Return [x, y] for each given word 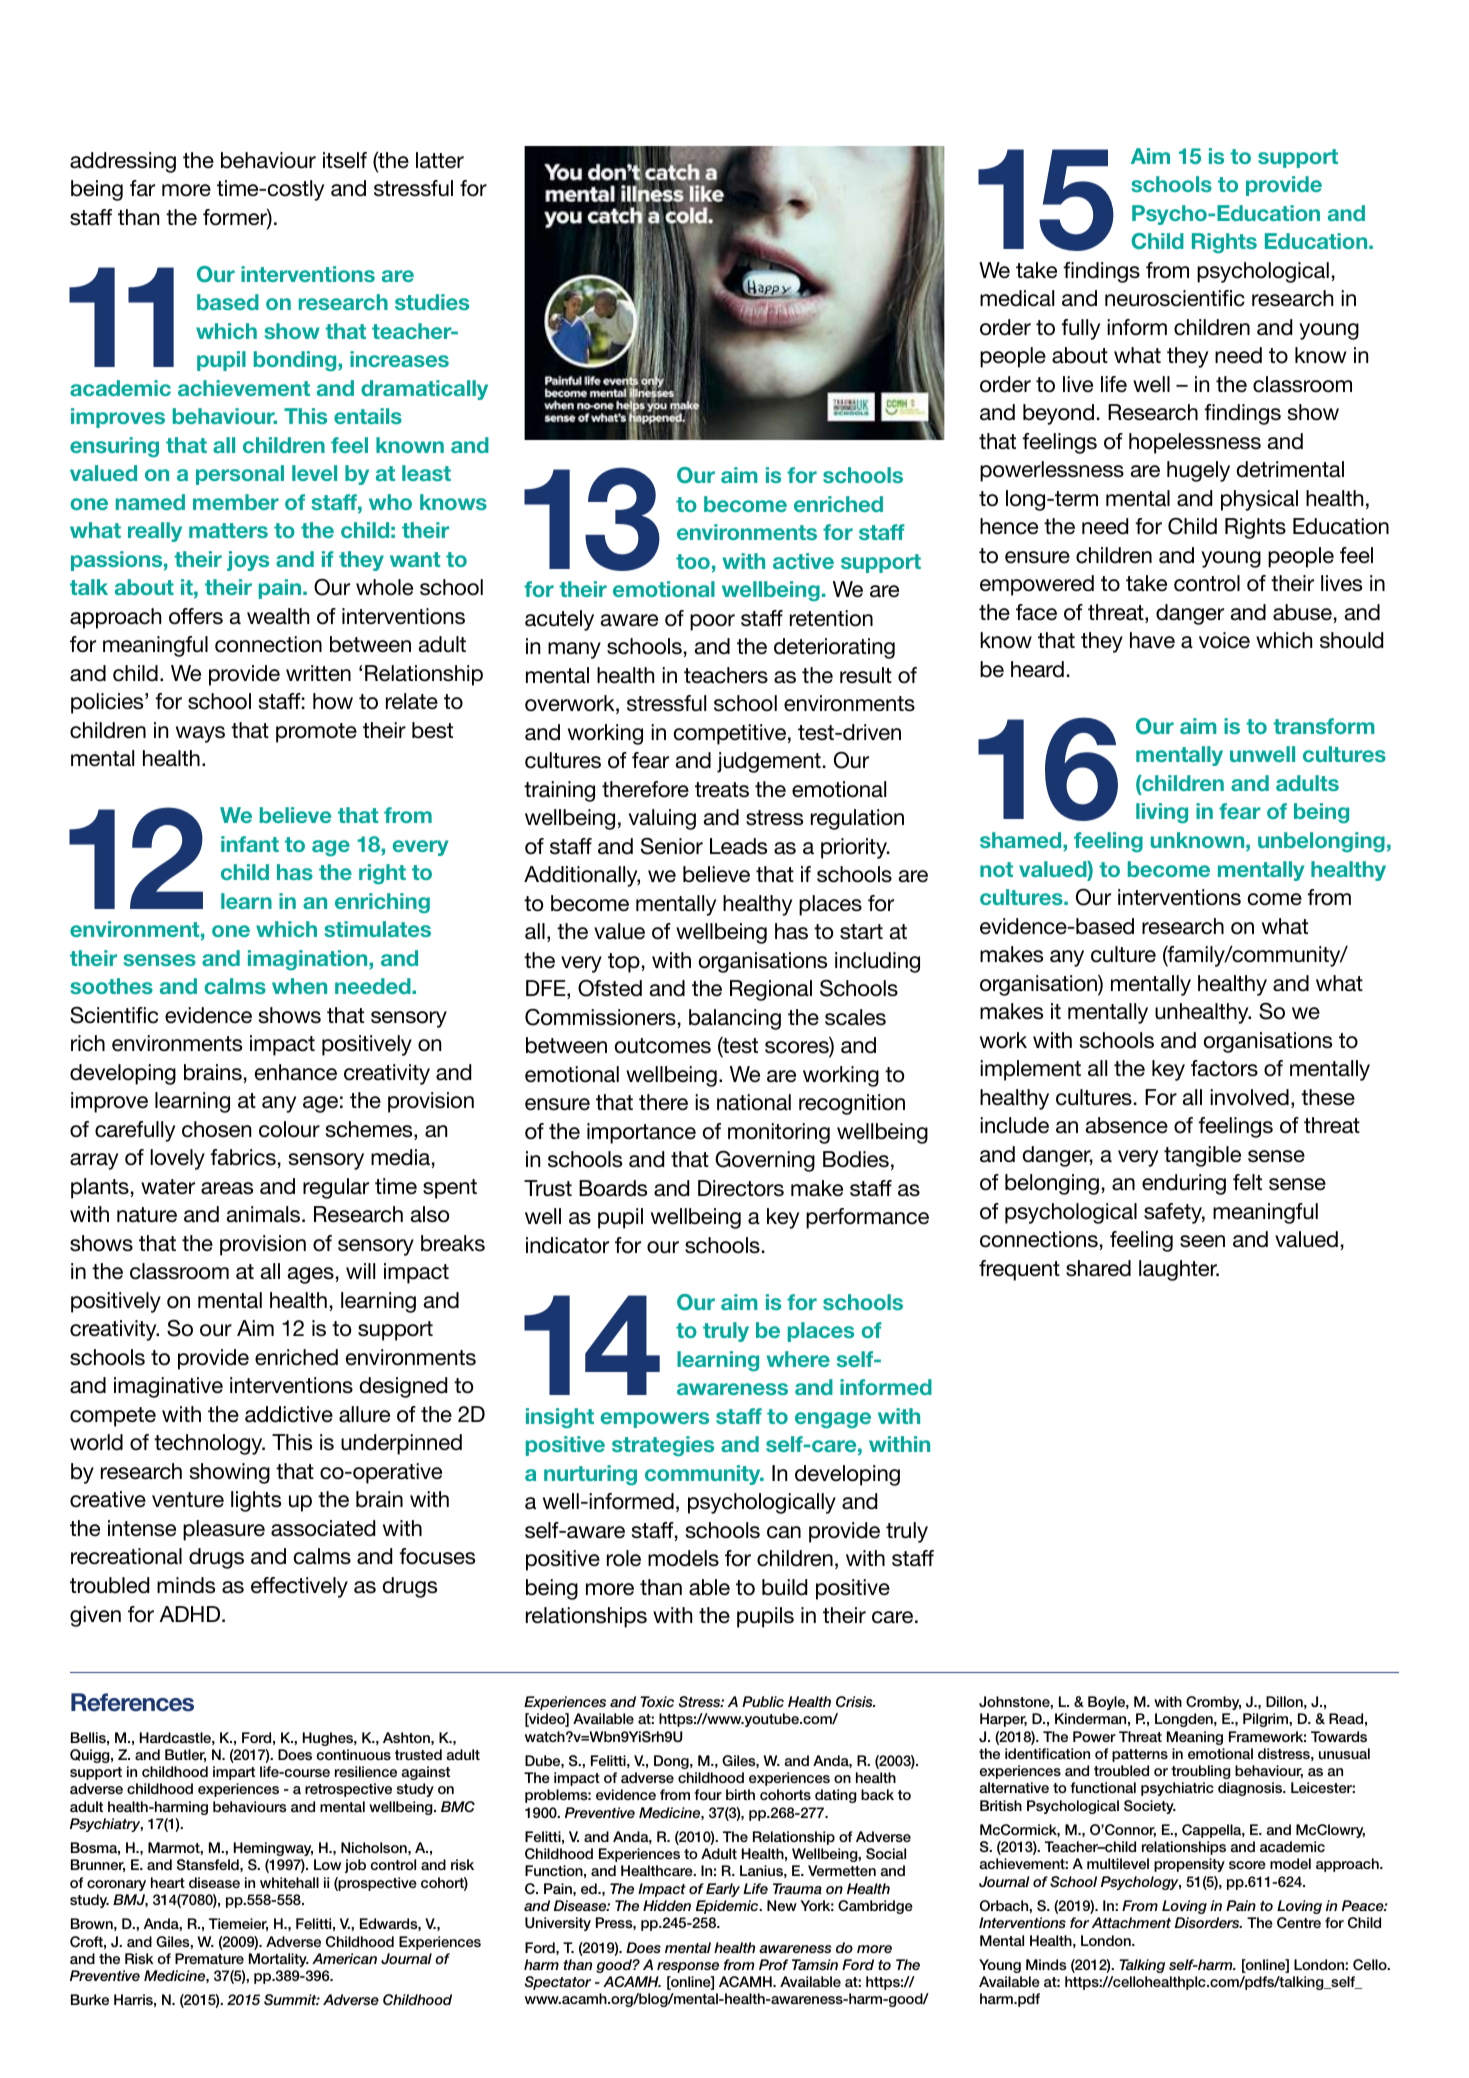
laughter [1179, 1270]
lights [256, 1501]
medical [1017, 298]
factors [1224, 1068]
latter [440, 160]
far [142, 188]
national [754, 1102]
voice [1224, 640]
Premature [209, 1958]
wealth [278, 616]
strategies [663, 1446]
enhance [296, 1072]
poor [712, 622]
